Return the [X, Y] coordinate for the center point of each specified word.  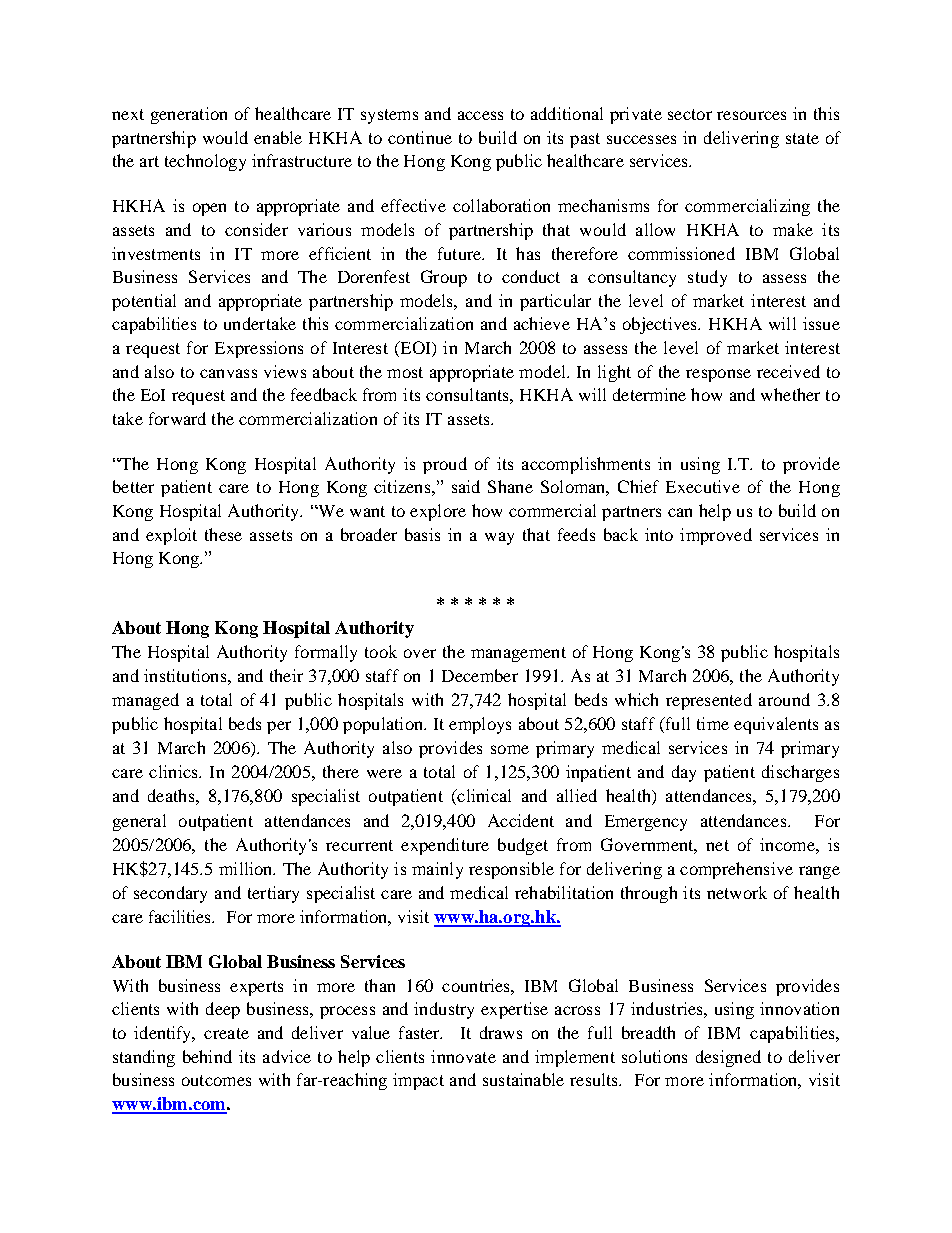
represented [709, 701]
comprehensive [736, 870]
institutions [186, 675]
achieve [542, 323]
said [466, 486]
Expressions [259, 349]
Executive [703, 486]
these [223, 534]
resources [751, 115]
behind [207, 1056]
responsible [511, 870]
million [247, 868]
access [480, 115]
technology [205, 162]
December [480, 675]
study [707, 278]
